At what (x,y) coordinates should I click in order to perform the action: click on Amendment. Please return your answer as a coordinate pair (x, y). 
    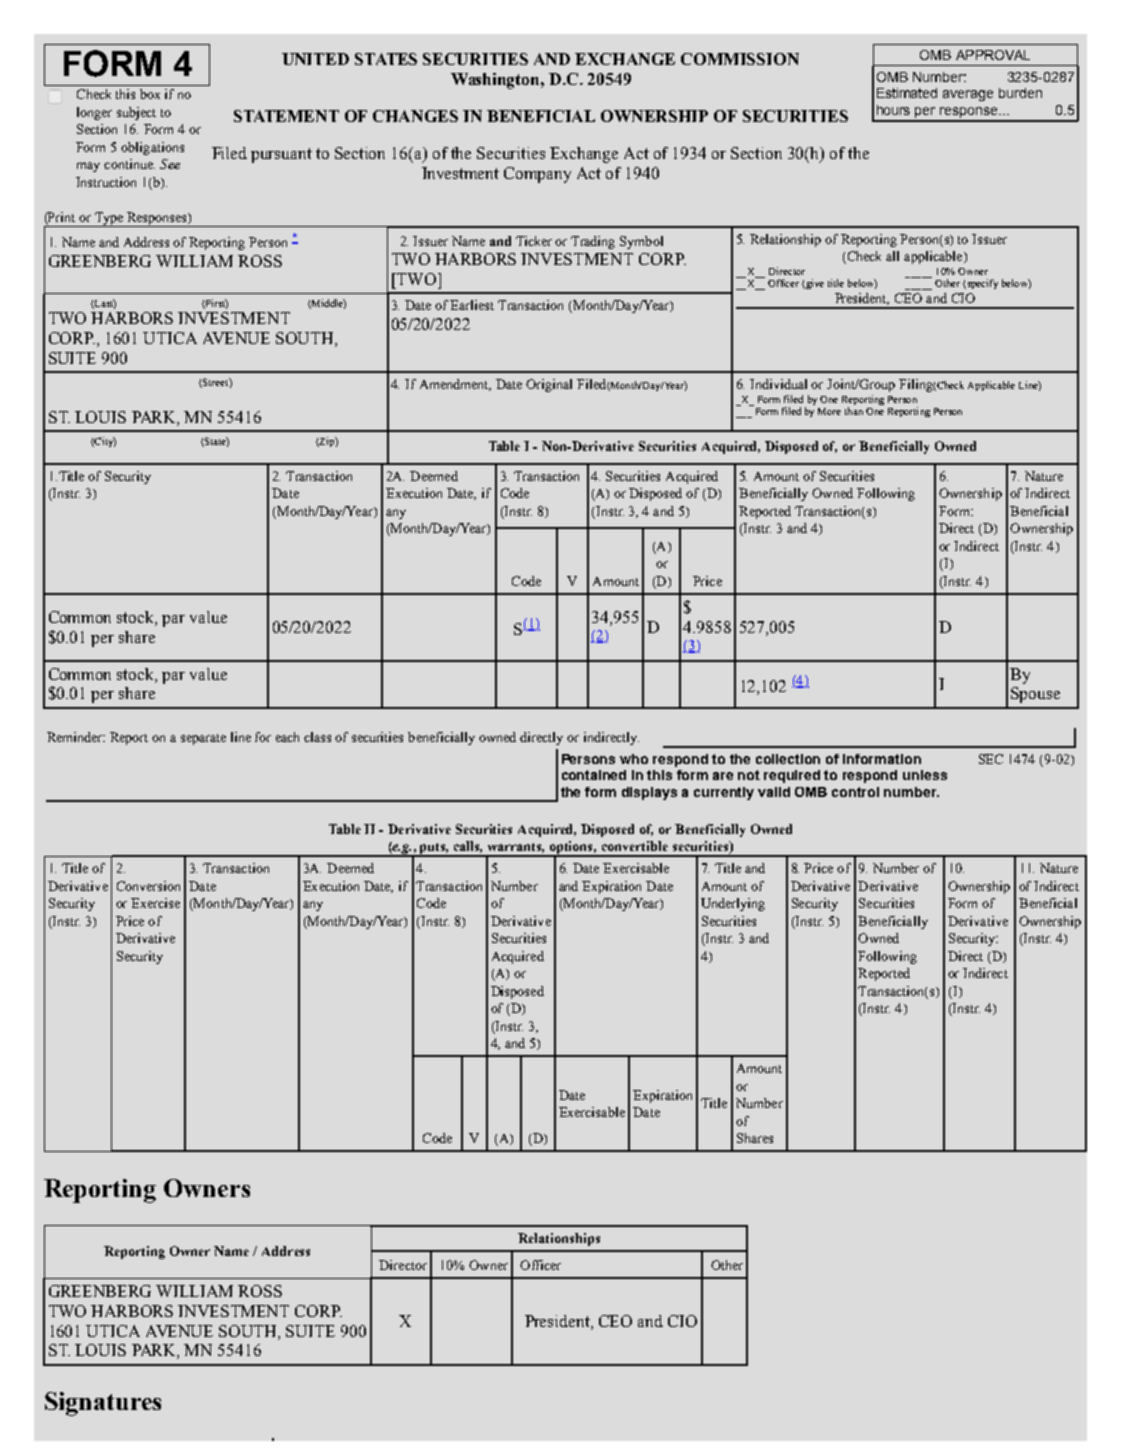
    Looking at the image, I should click on (455, 385).
